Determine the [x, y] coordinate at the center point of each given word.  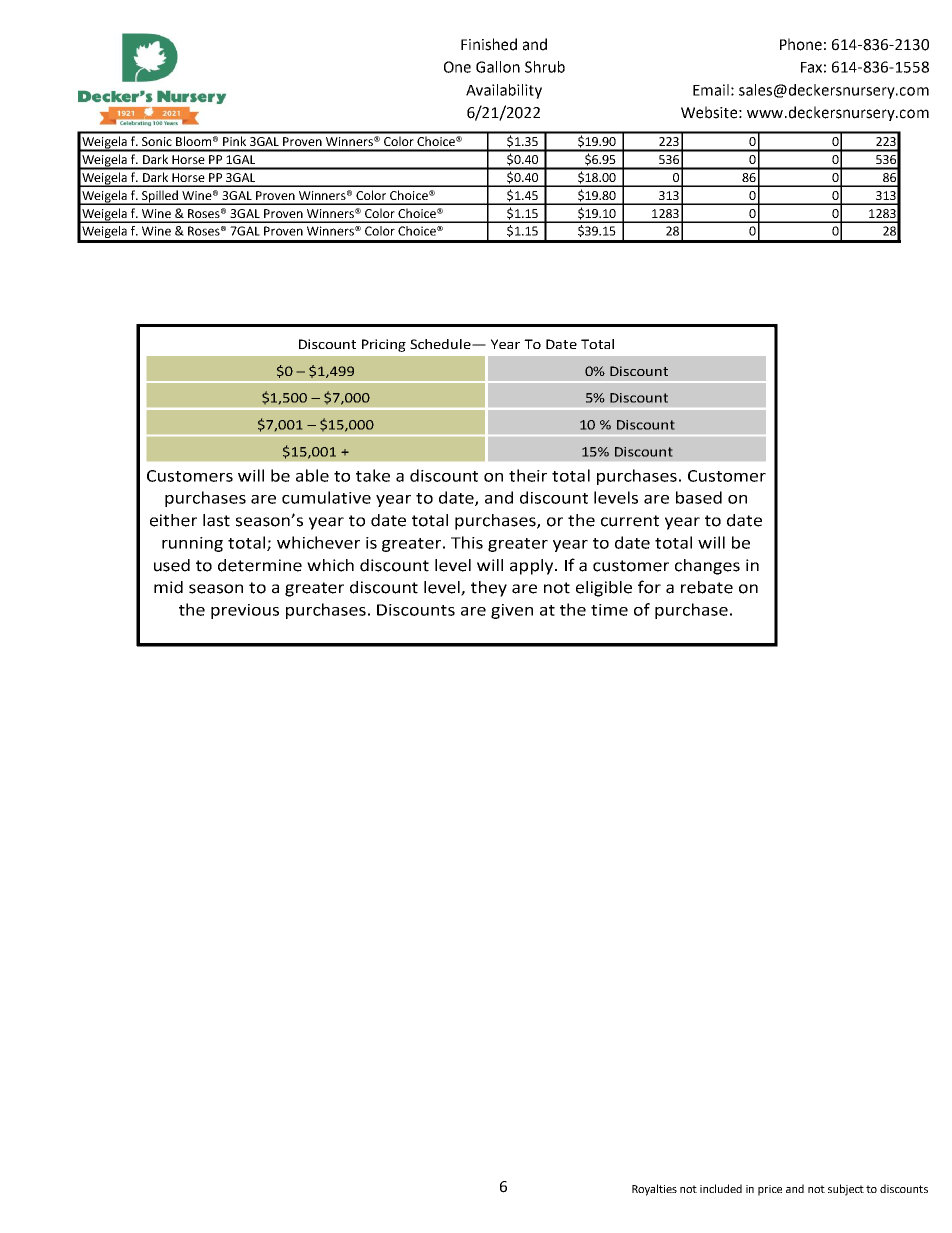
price [770, 1190]
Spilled [160, 197]
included [721, 1188]
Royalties [654, 1190]
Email [711, 90]
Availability [504, 91]
